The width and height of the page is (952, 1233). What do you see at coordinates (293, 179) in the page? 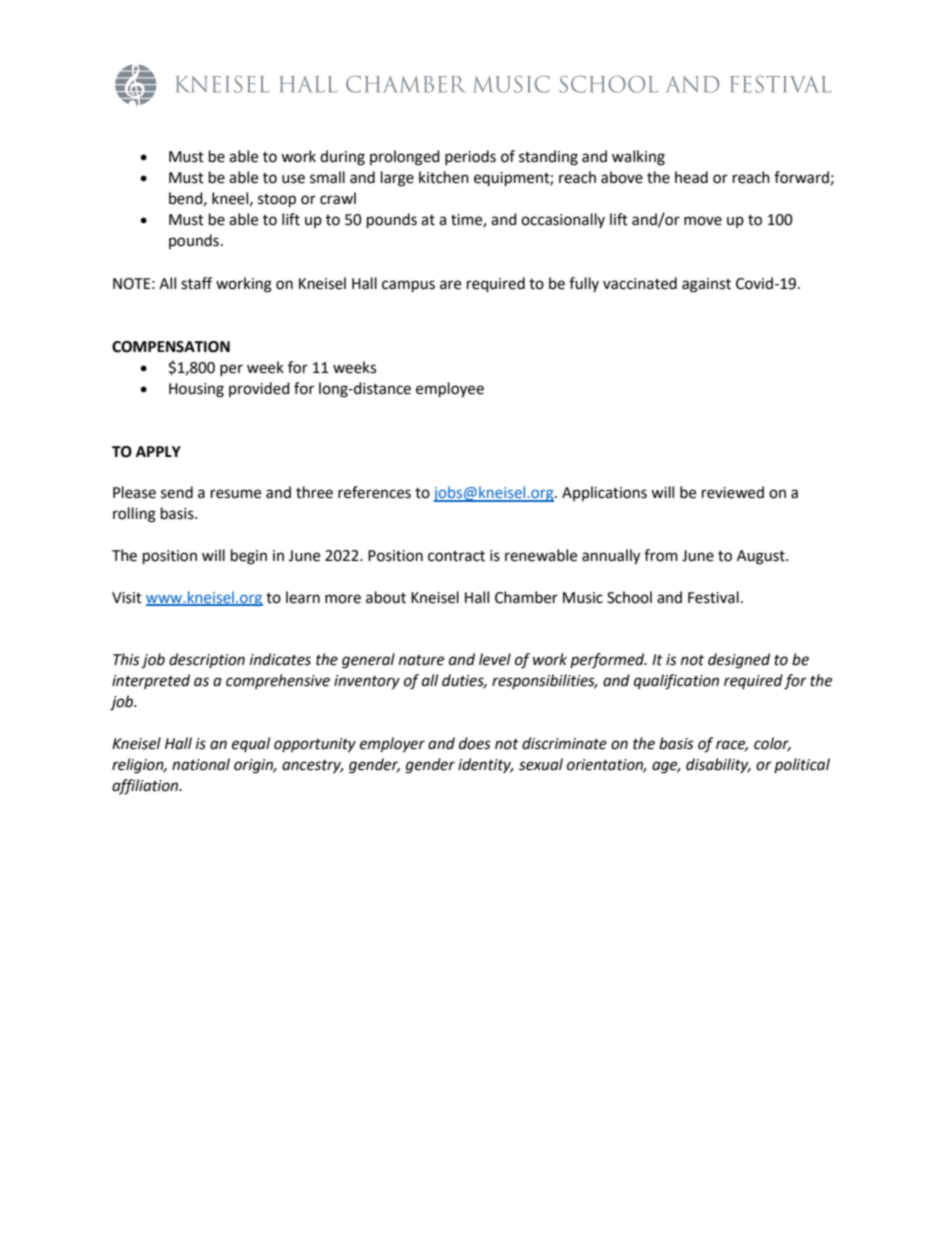
I see `use` at bounding box center [293, 179].
